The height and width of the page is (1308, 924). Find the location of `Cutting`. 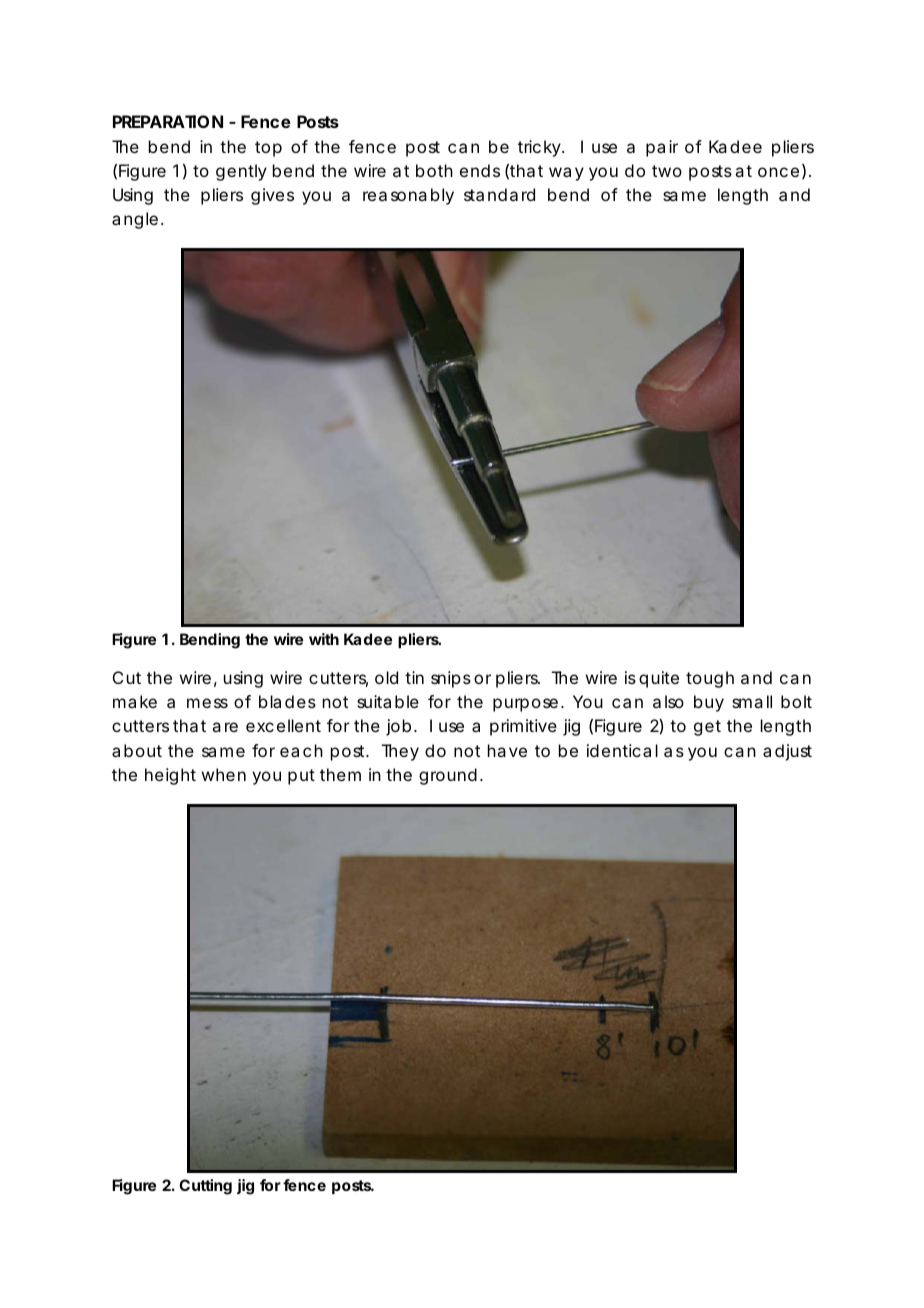

Cutting is located at coordinates (205, 1187).
